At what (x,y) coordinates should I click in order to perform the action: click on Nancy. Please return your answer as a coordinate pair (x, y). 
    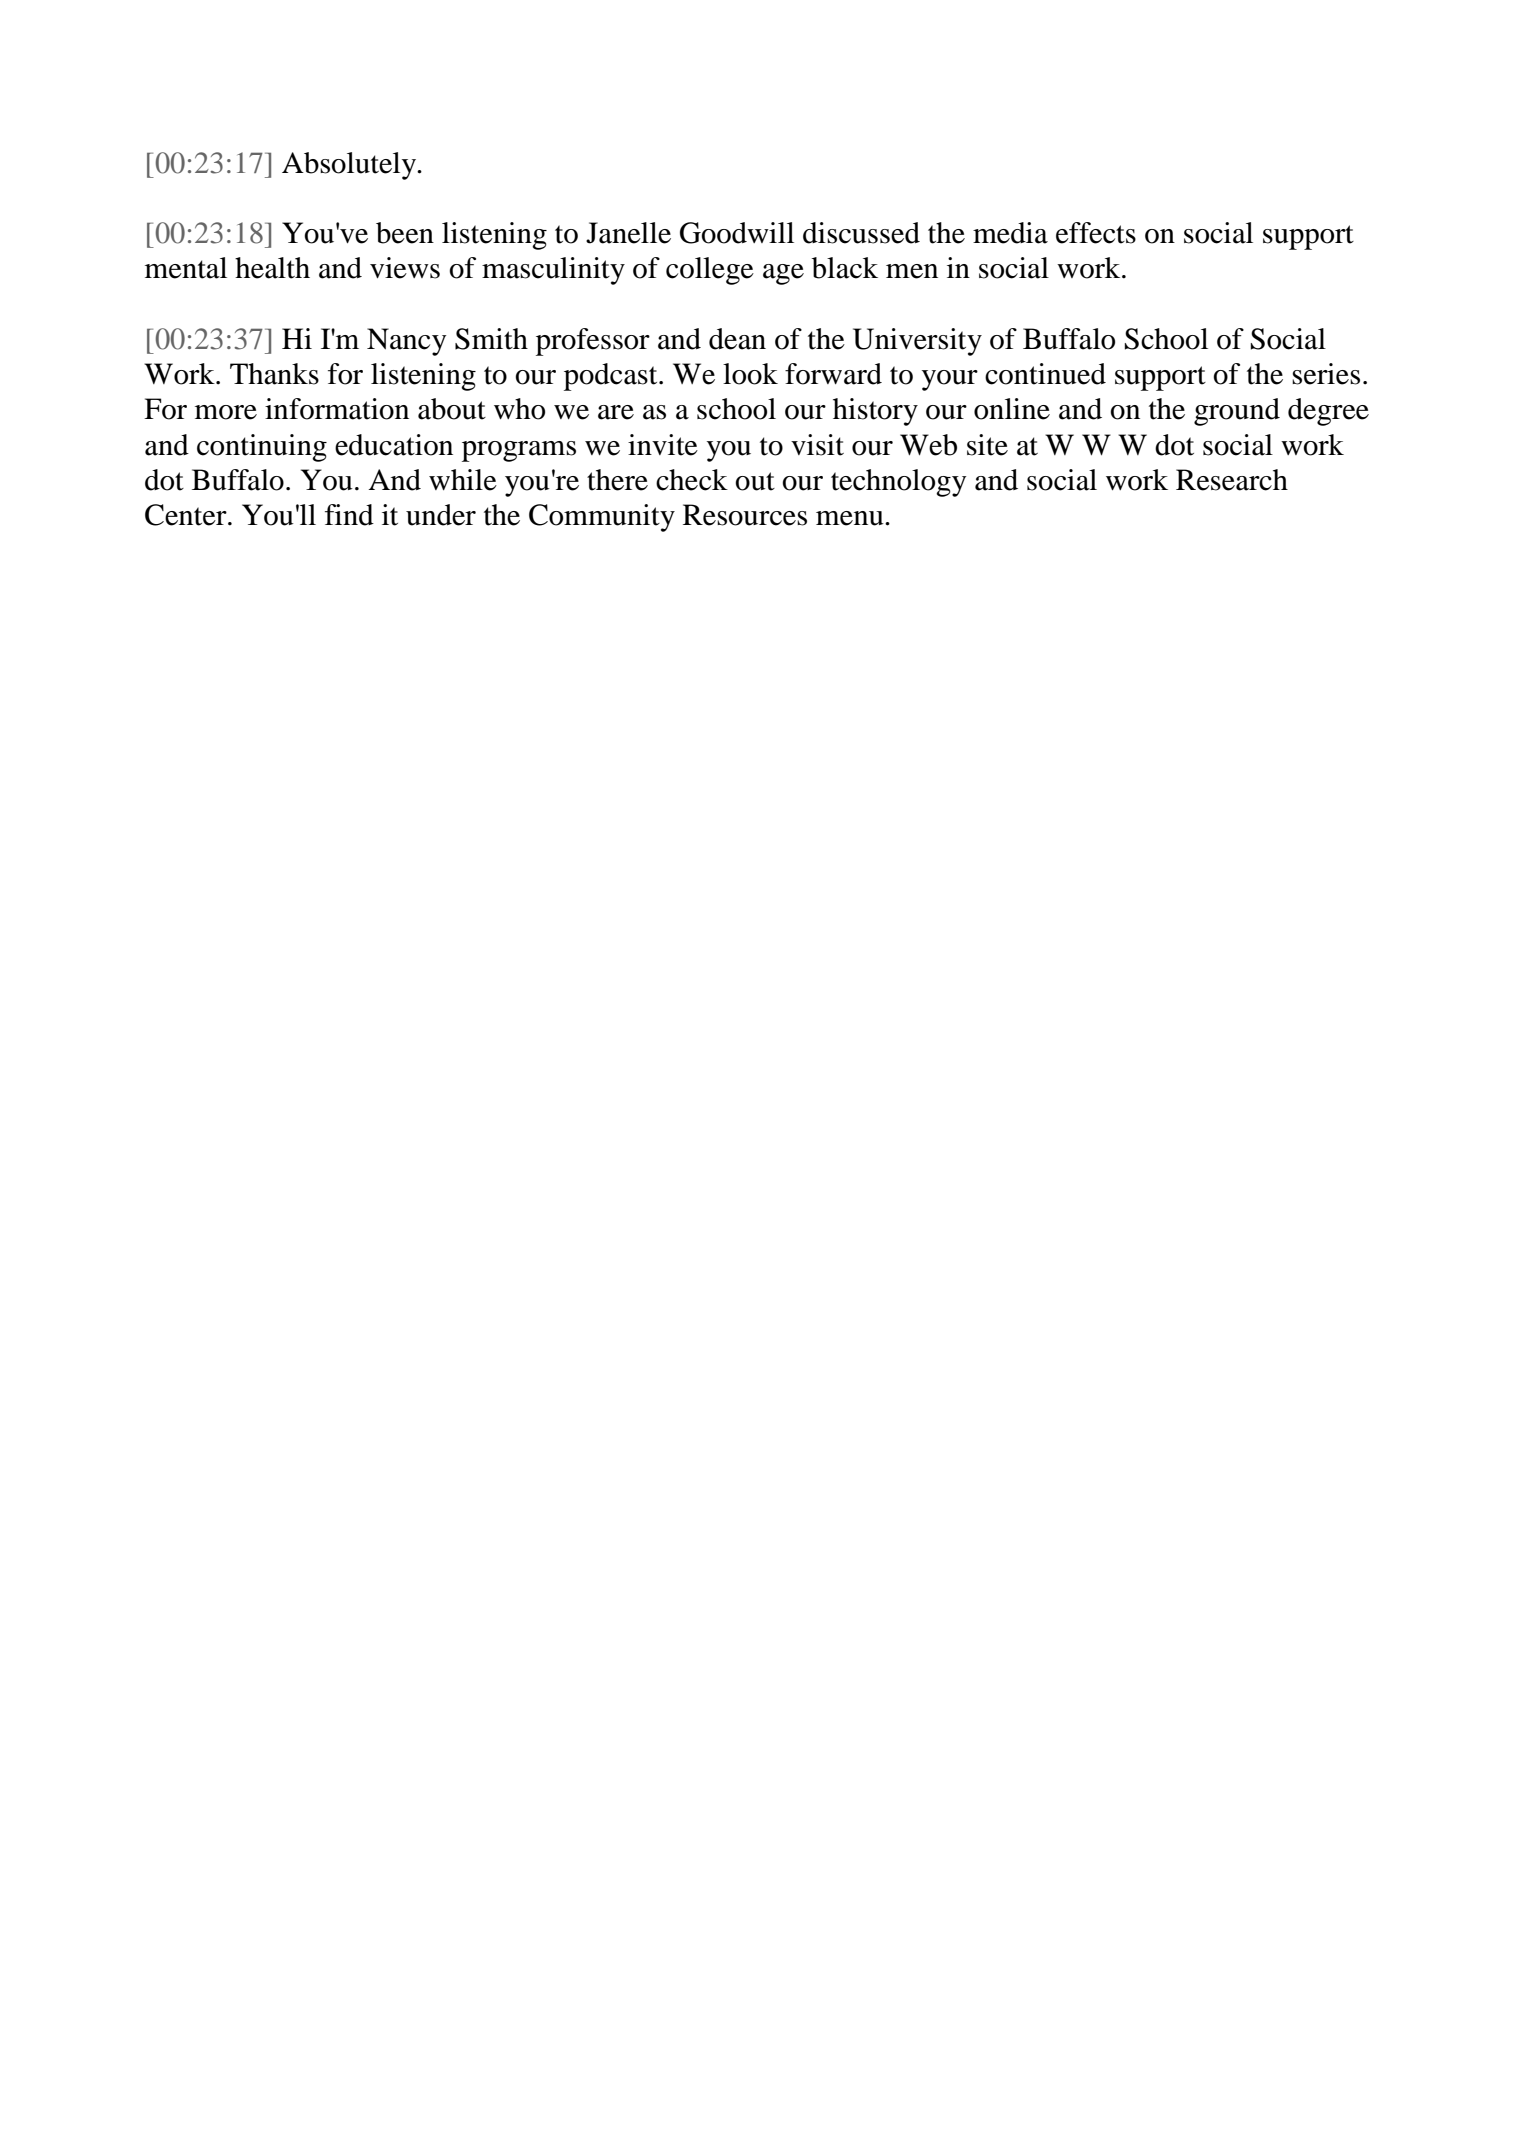
    Looking at the image, I should click on (406, 342).
